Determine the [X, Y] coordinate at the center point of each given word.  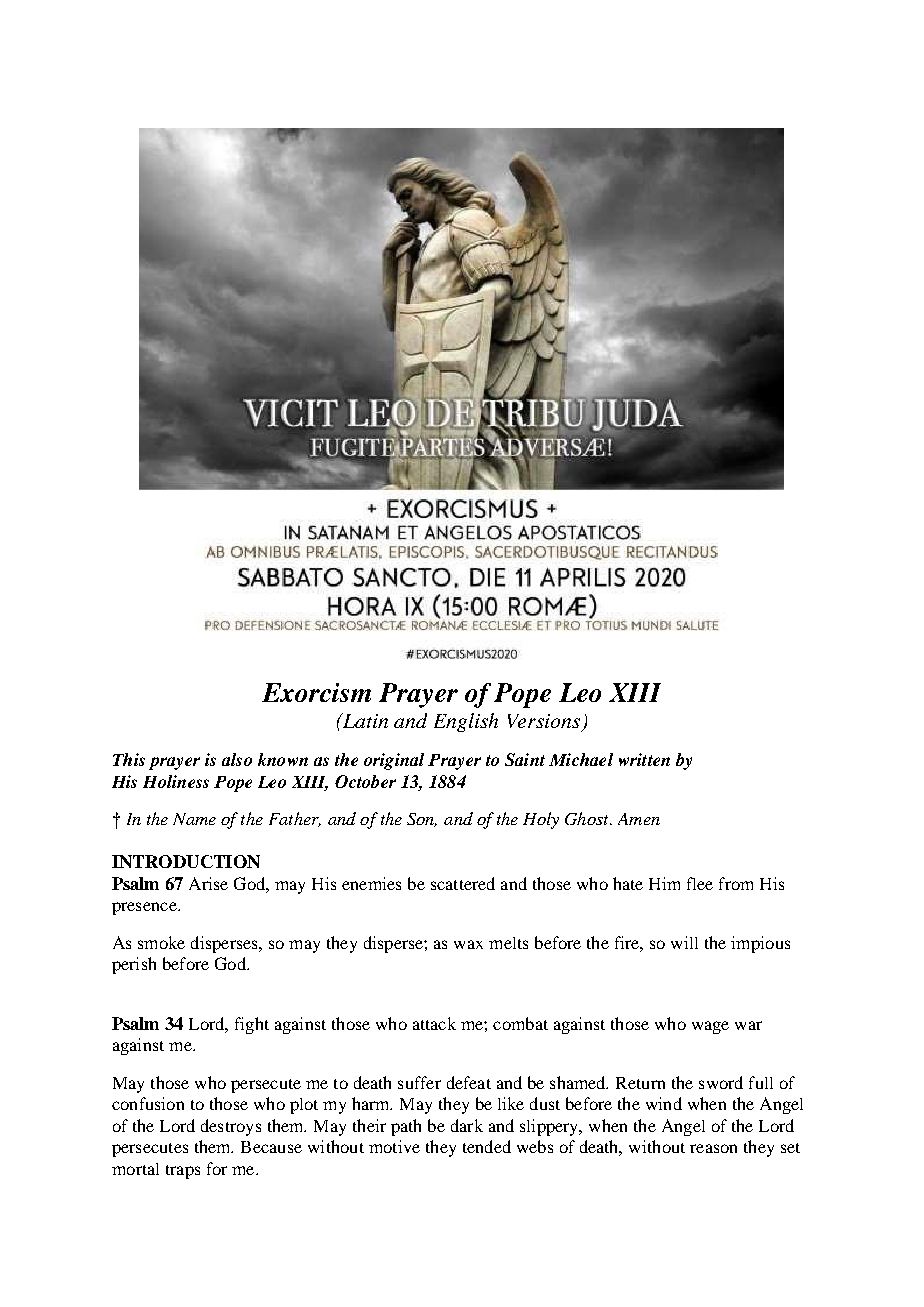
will [684, 942]
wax [468, 944]
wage [710, 1027]
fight [252, 1025]
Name [194, 819]
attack [434, 1023]
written [644, 759]
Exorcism [316, 692]
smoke [161, 942]
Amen [639, 819]
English [466, 722]
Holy [541, 820]
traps [183, 1172]
